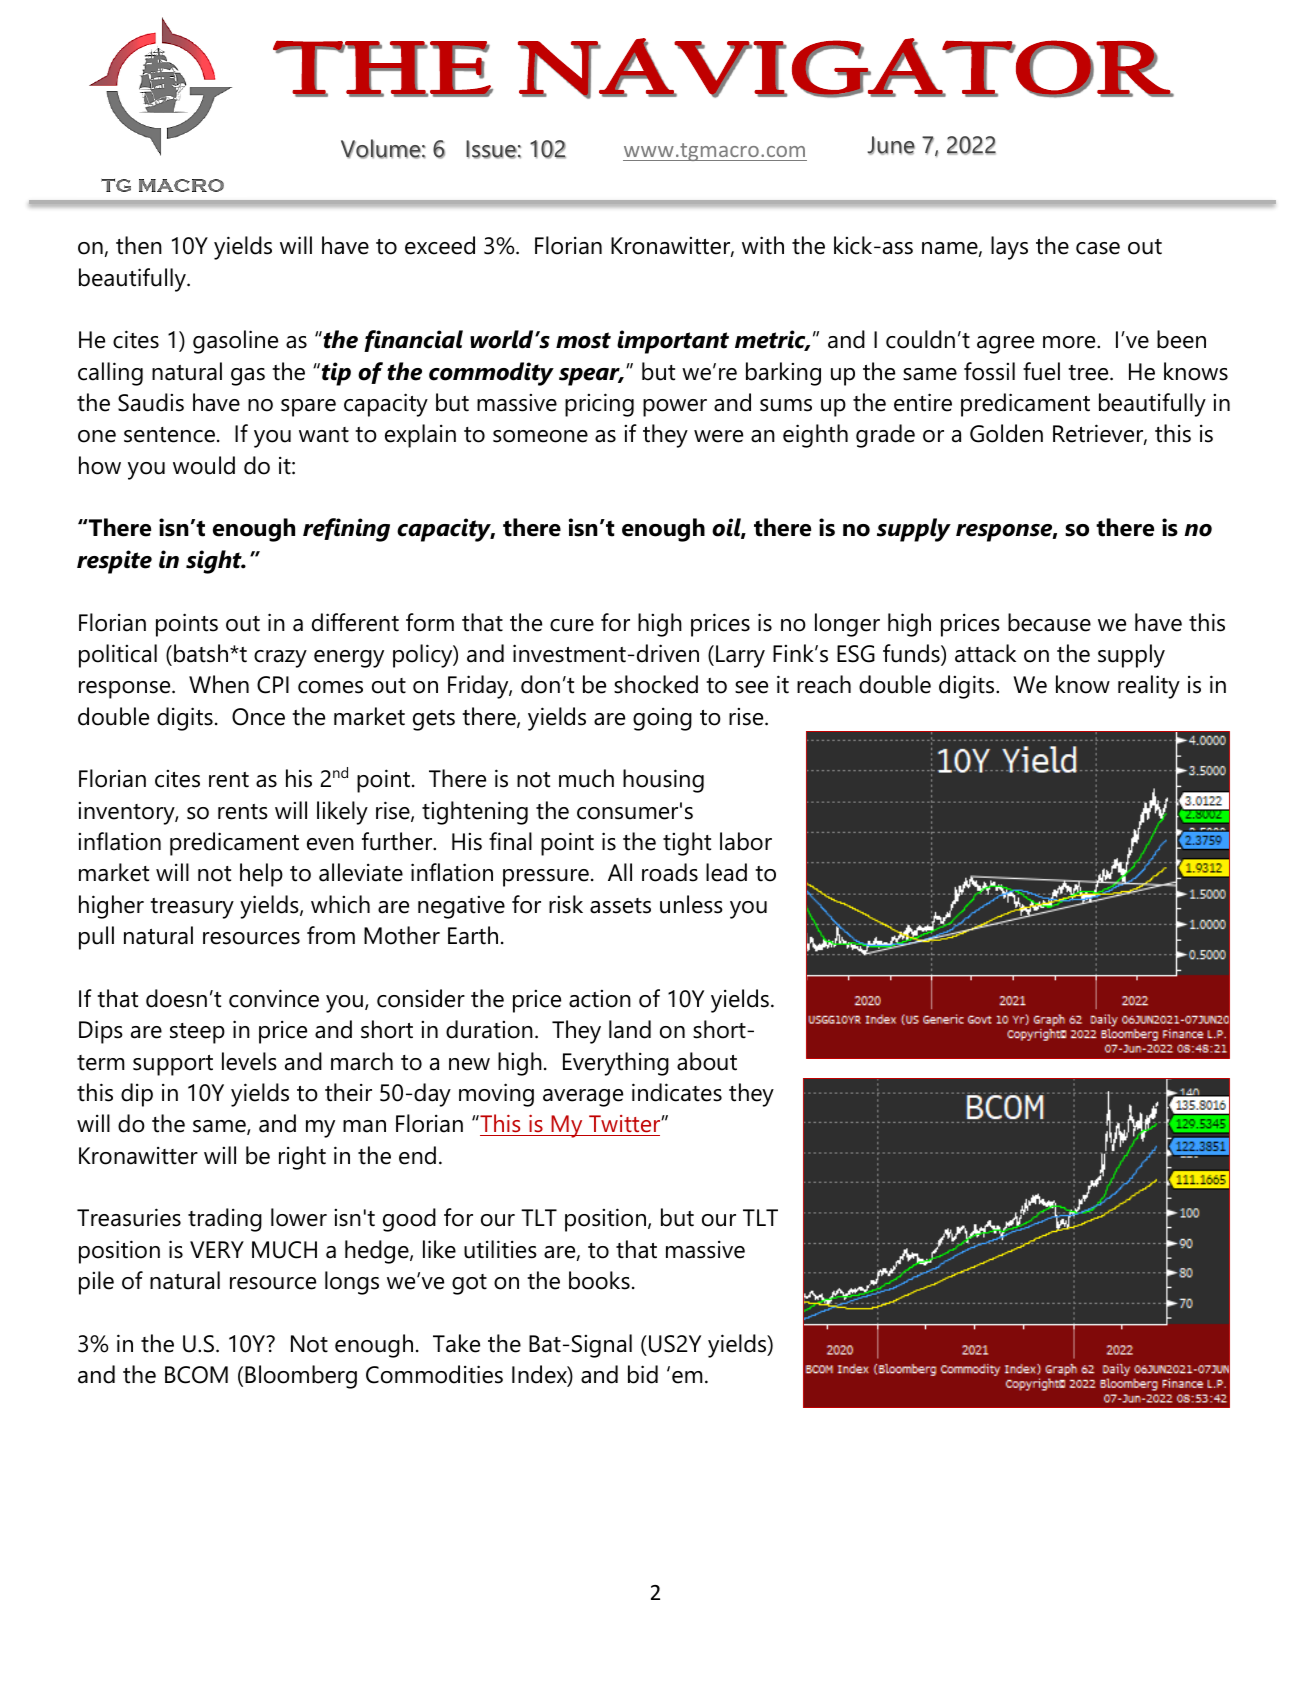  Describe the element at coordinates (139, 245) in the document. I see `then` at that location.
